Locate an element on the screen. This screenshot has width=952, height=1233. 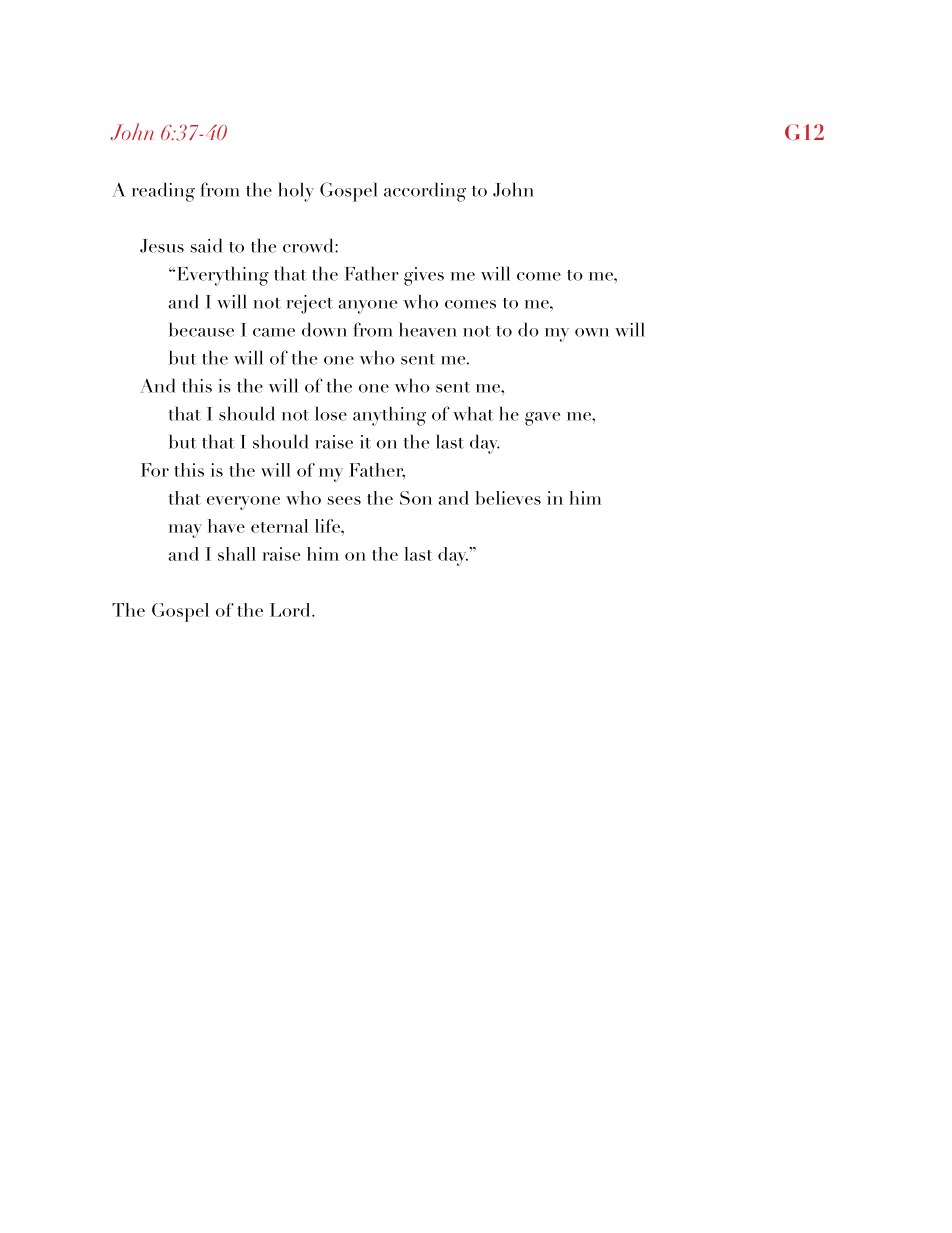
anything is located at coordinates (389, 416).
